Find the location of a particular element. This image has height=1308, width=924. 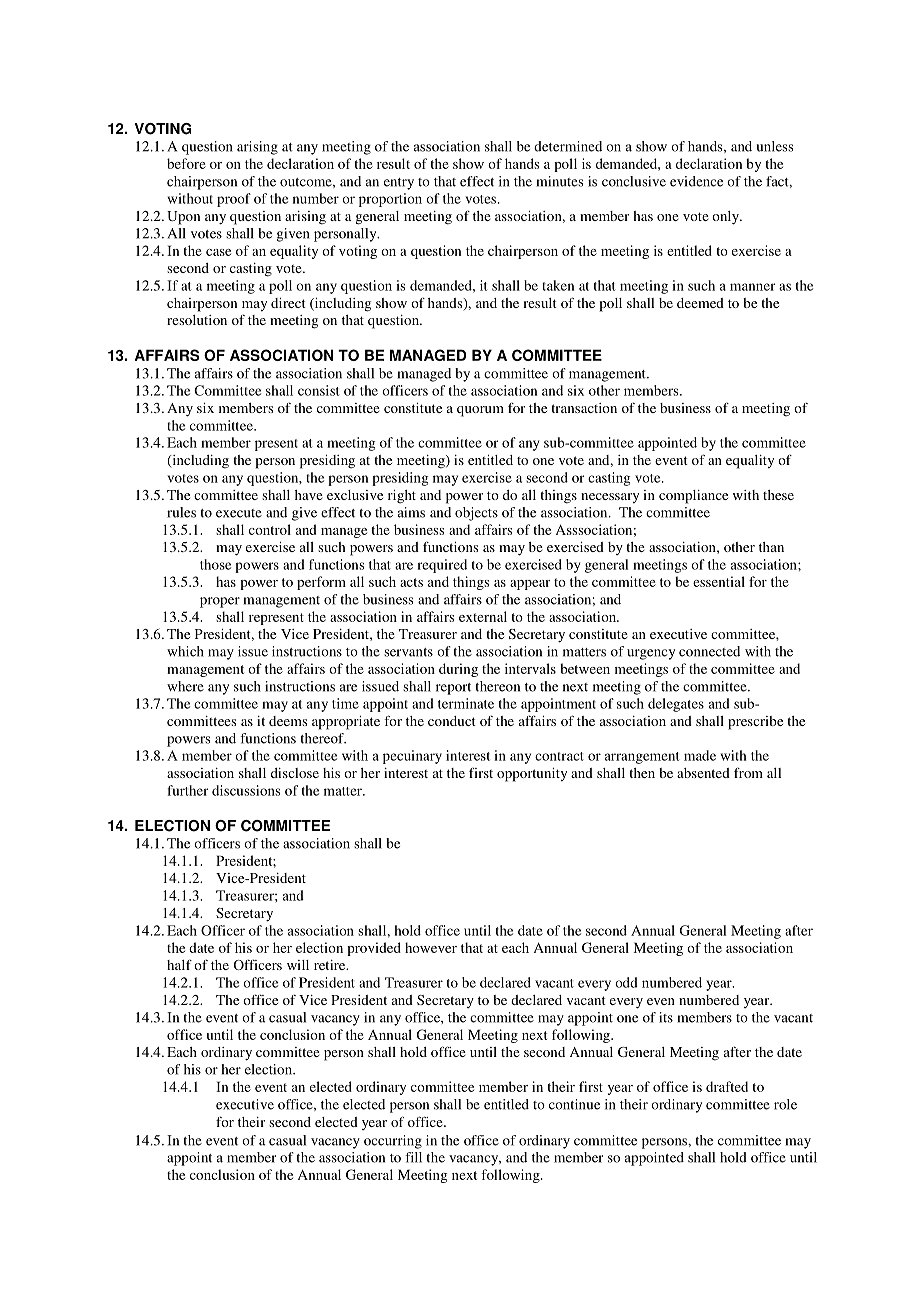

fill is located at coordinates (413, 1157).
